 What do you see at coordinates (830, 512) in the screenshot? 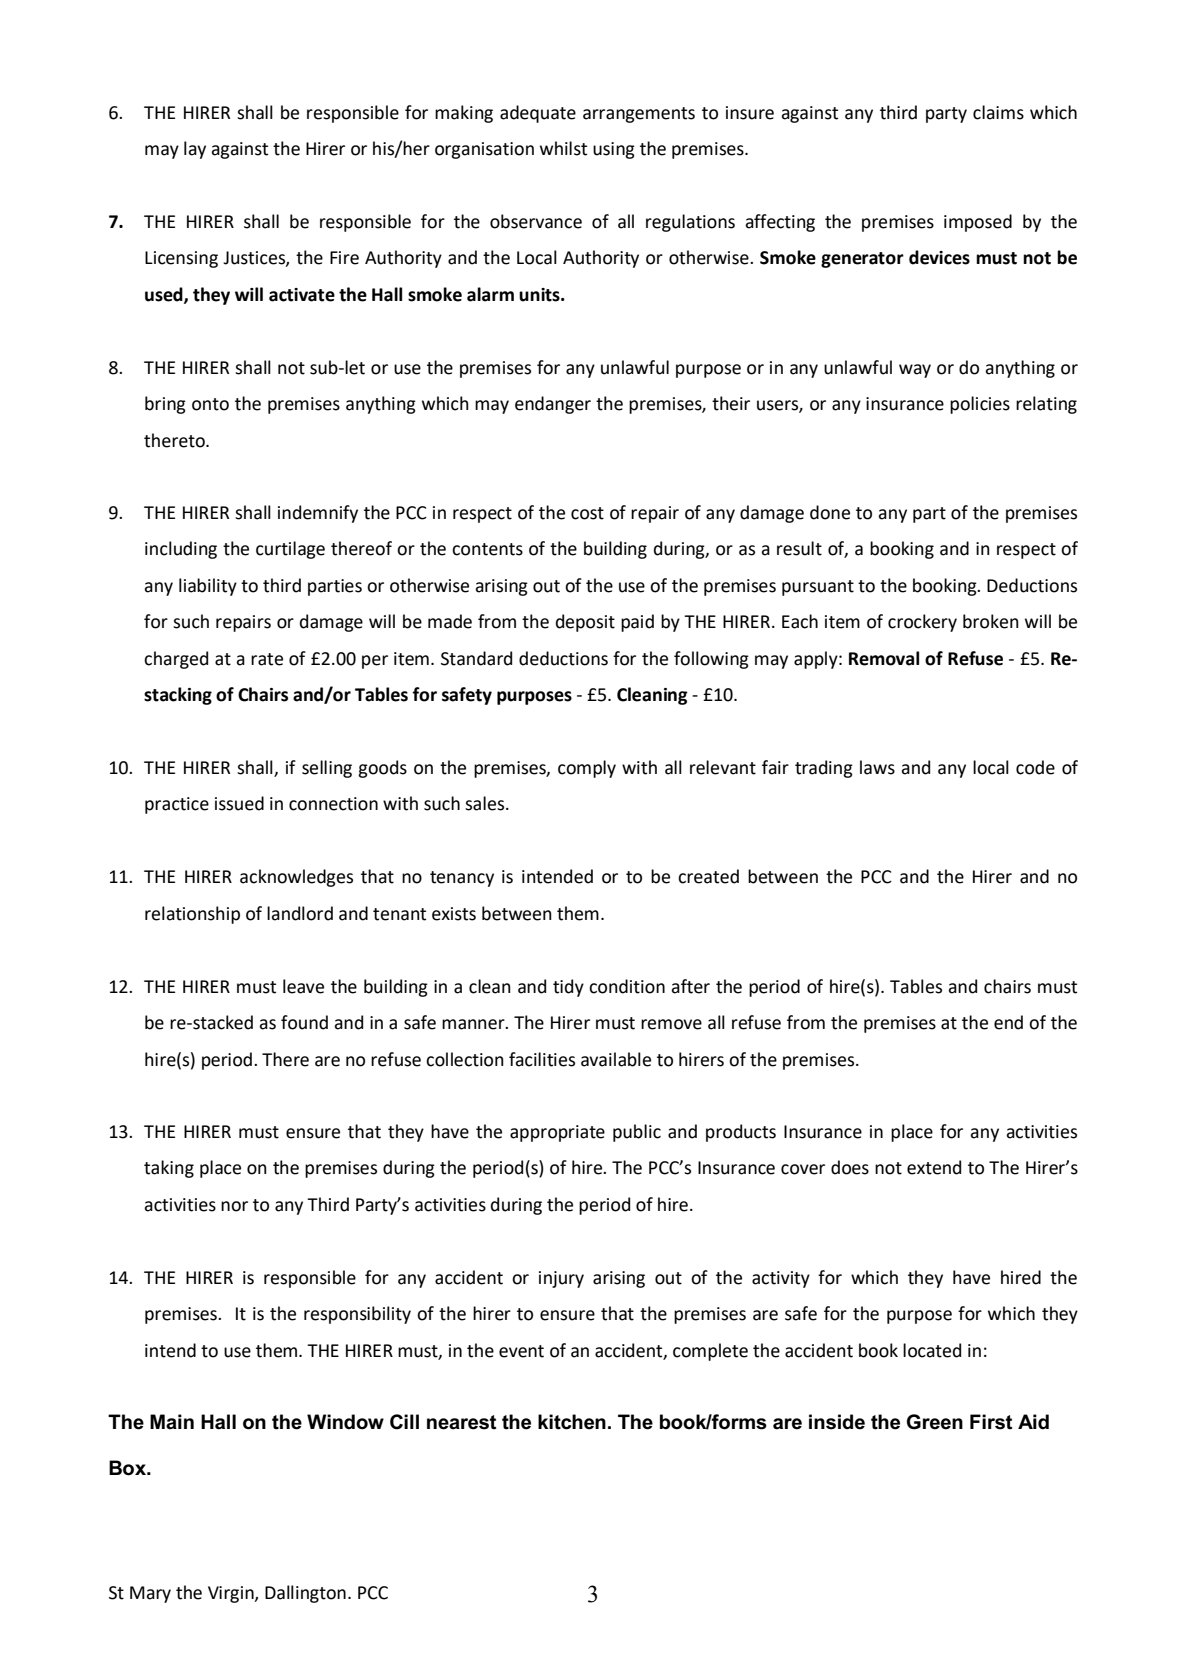
I see `done` at bounding box center [830, 512].
